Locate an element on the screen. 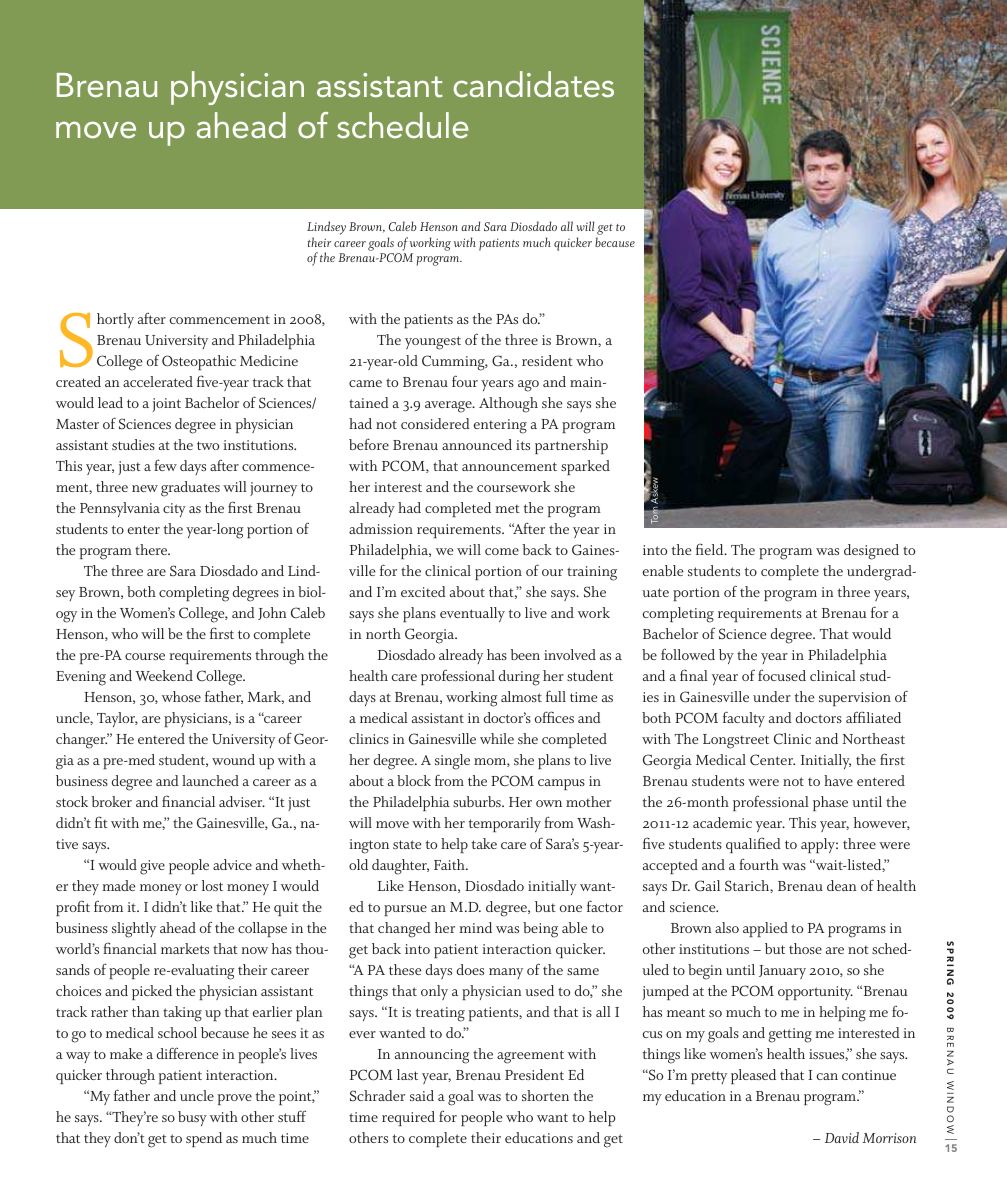 The width and height of the screenshot is (1007, 1204). there is located at coordinates (152, 549).
